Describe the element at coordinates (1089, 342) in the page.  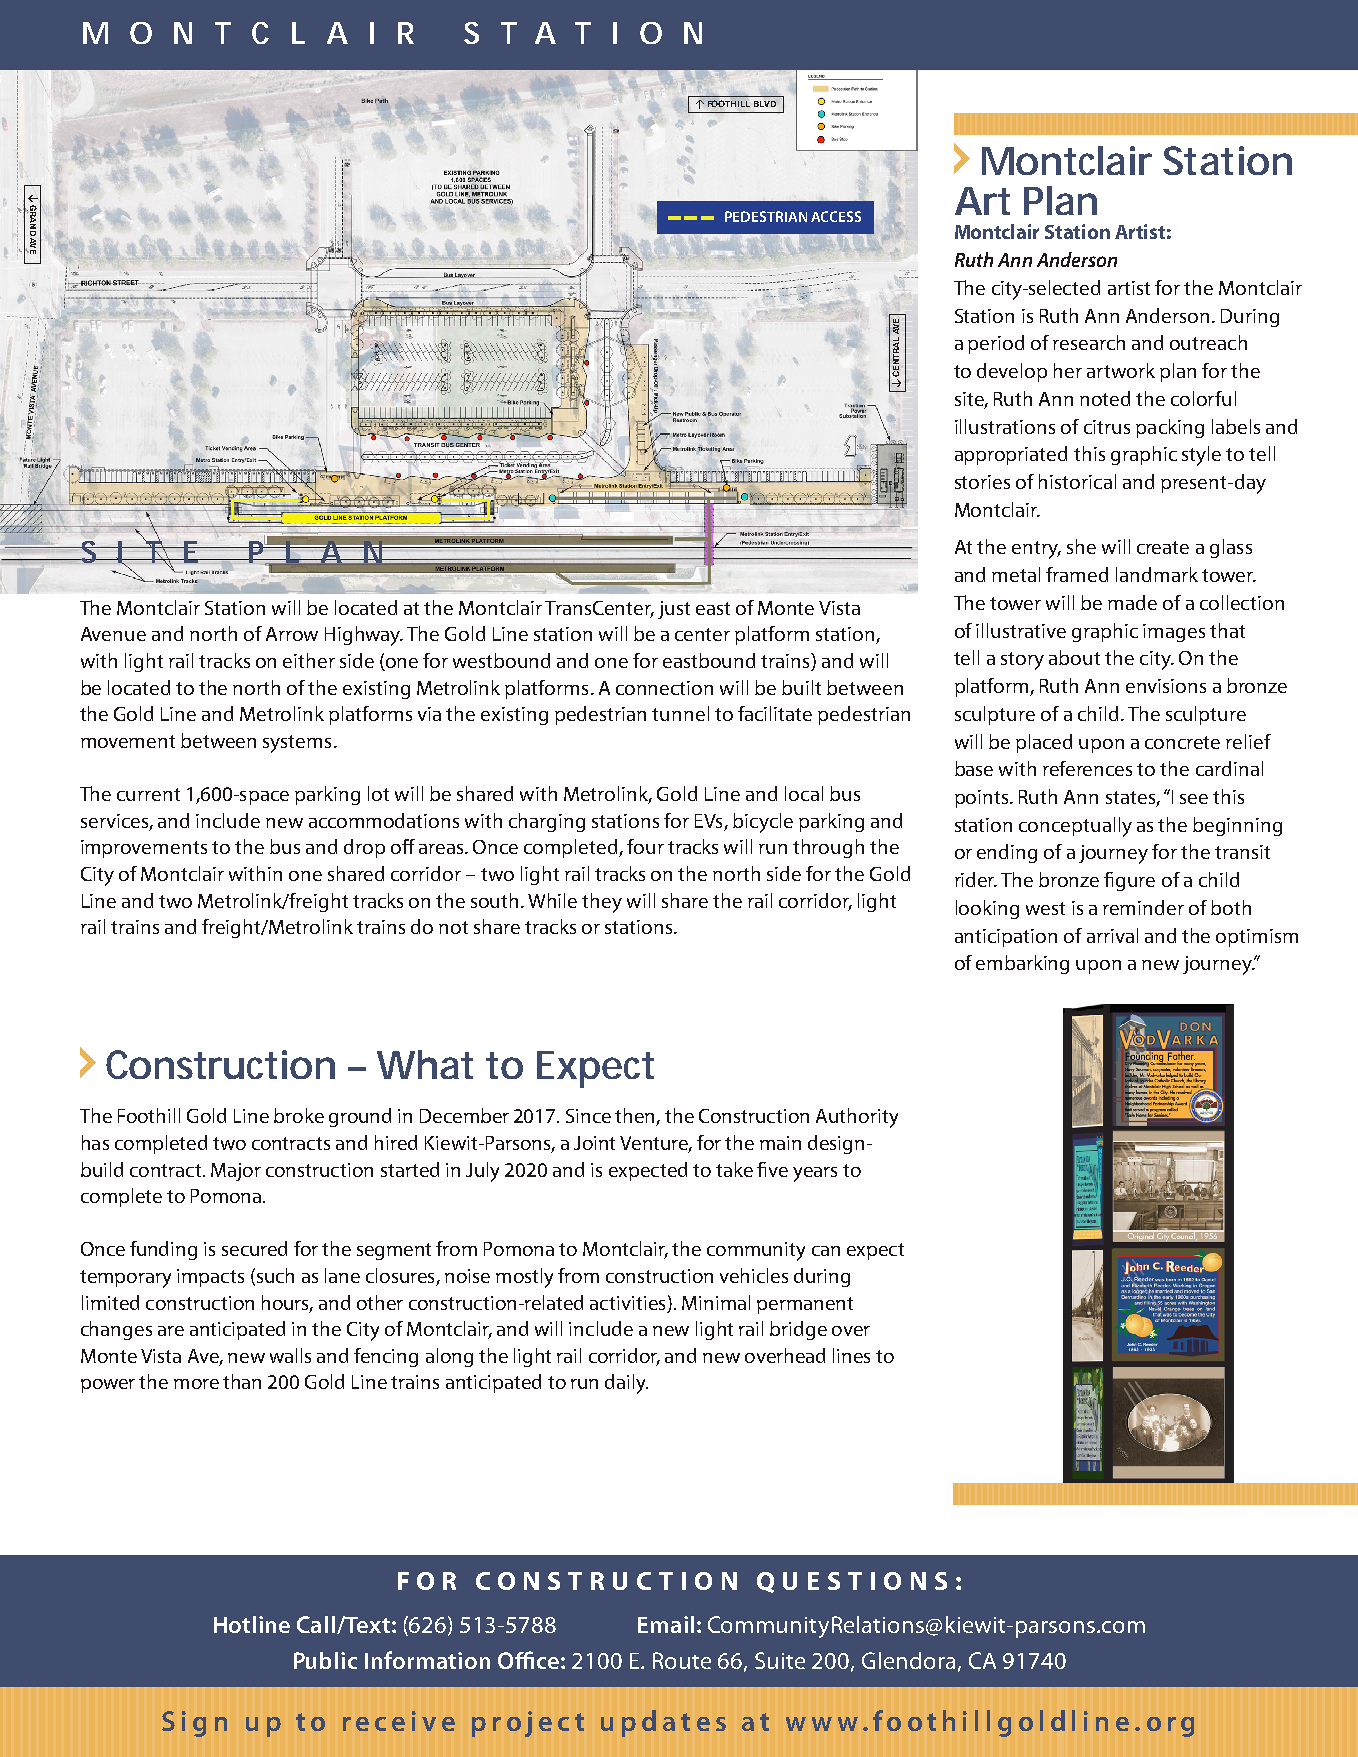
I see `research` at that location.
